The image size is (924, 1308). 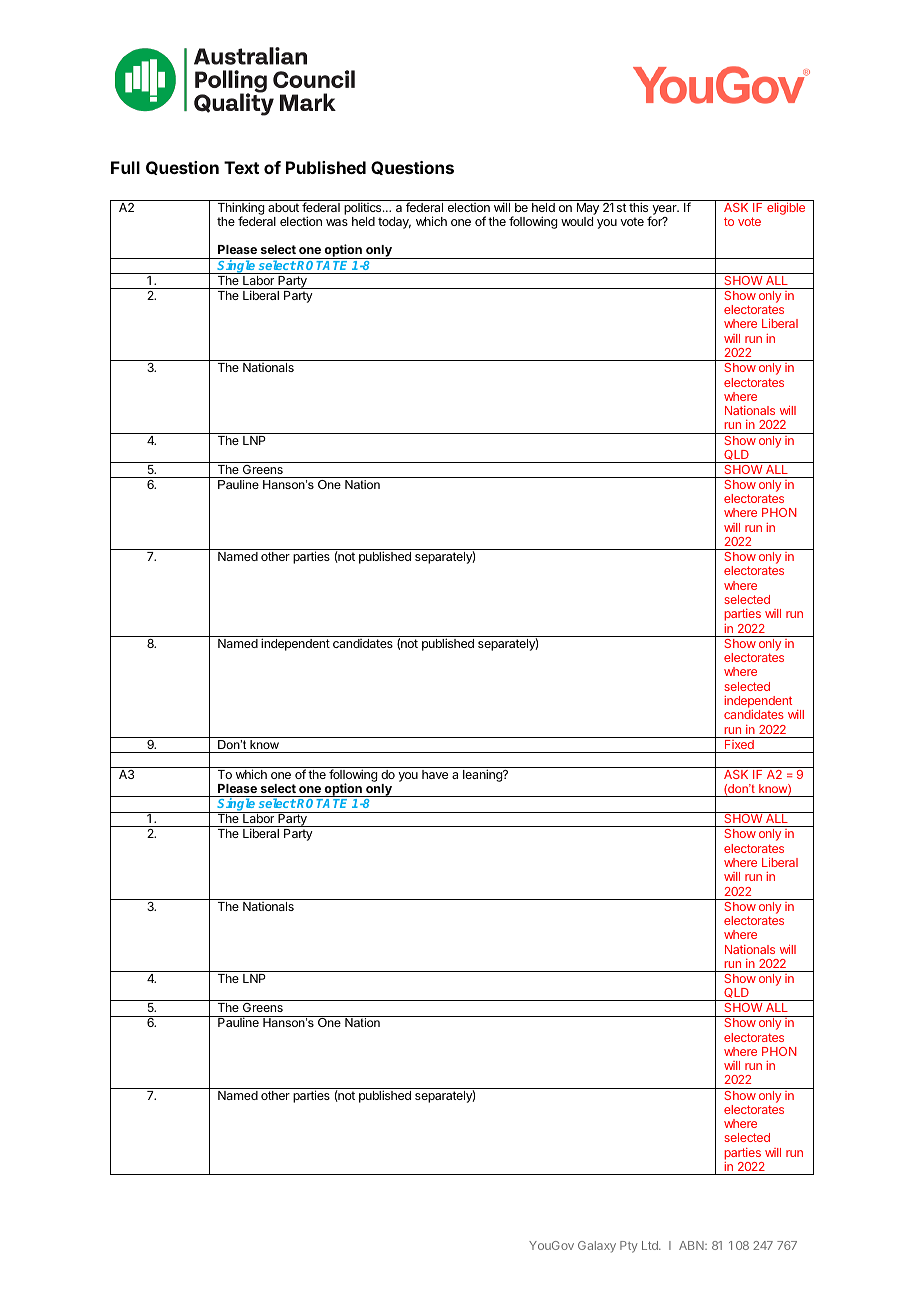 What do you see at coordinates (597, 1247) in the image?
I see `Galaxy` at bounding box center [597, 1247].
